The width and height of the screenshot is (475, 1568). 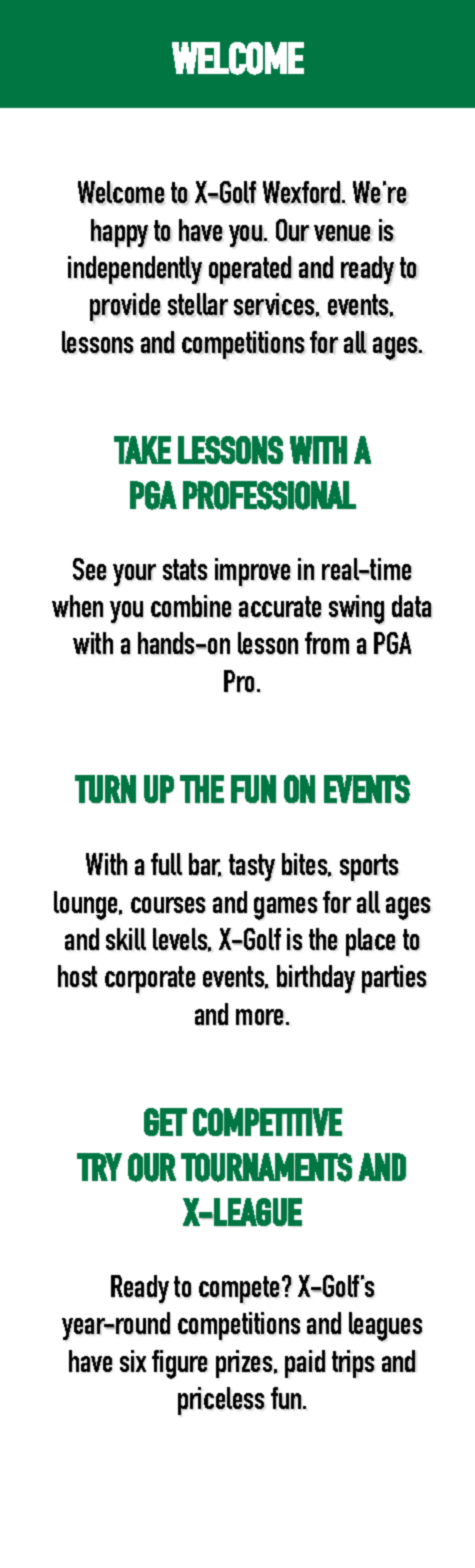 I want to click on venue, so click(x=342, y=233).
